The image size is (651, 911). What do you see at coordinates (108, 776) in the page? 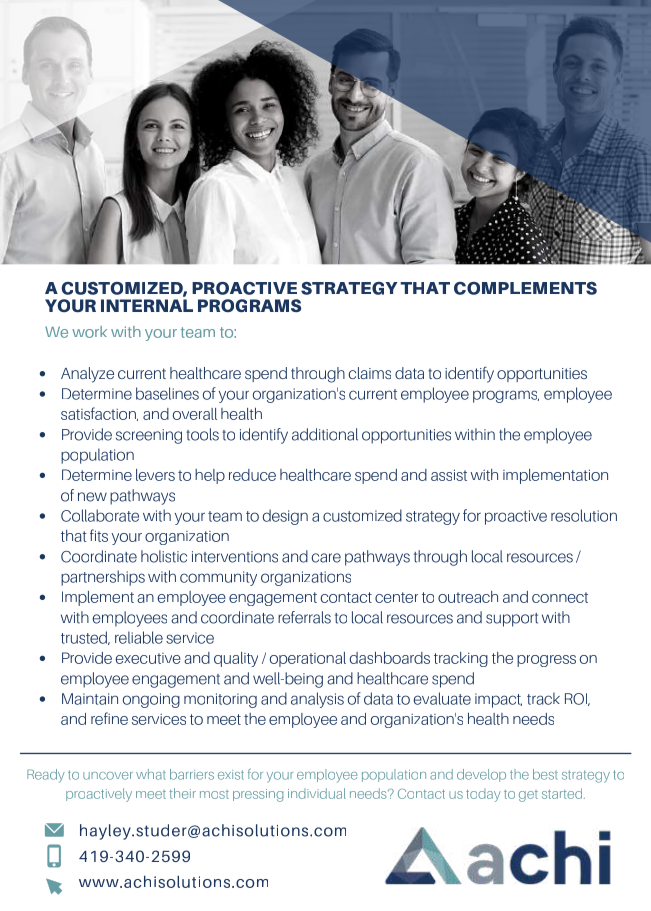
I see `uncover` at bounding box center [108, 776].
